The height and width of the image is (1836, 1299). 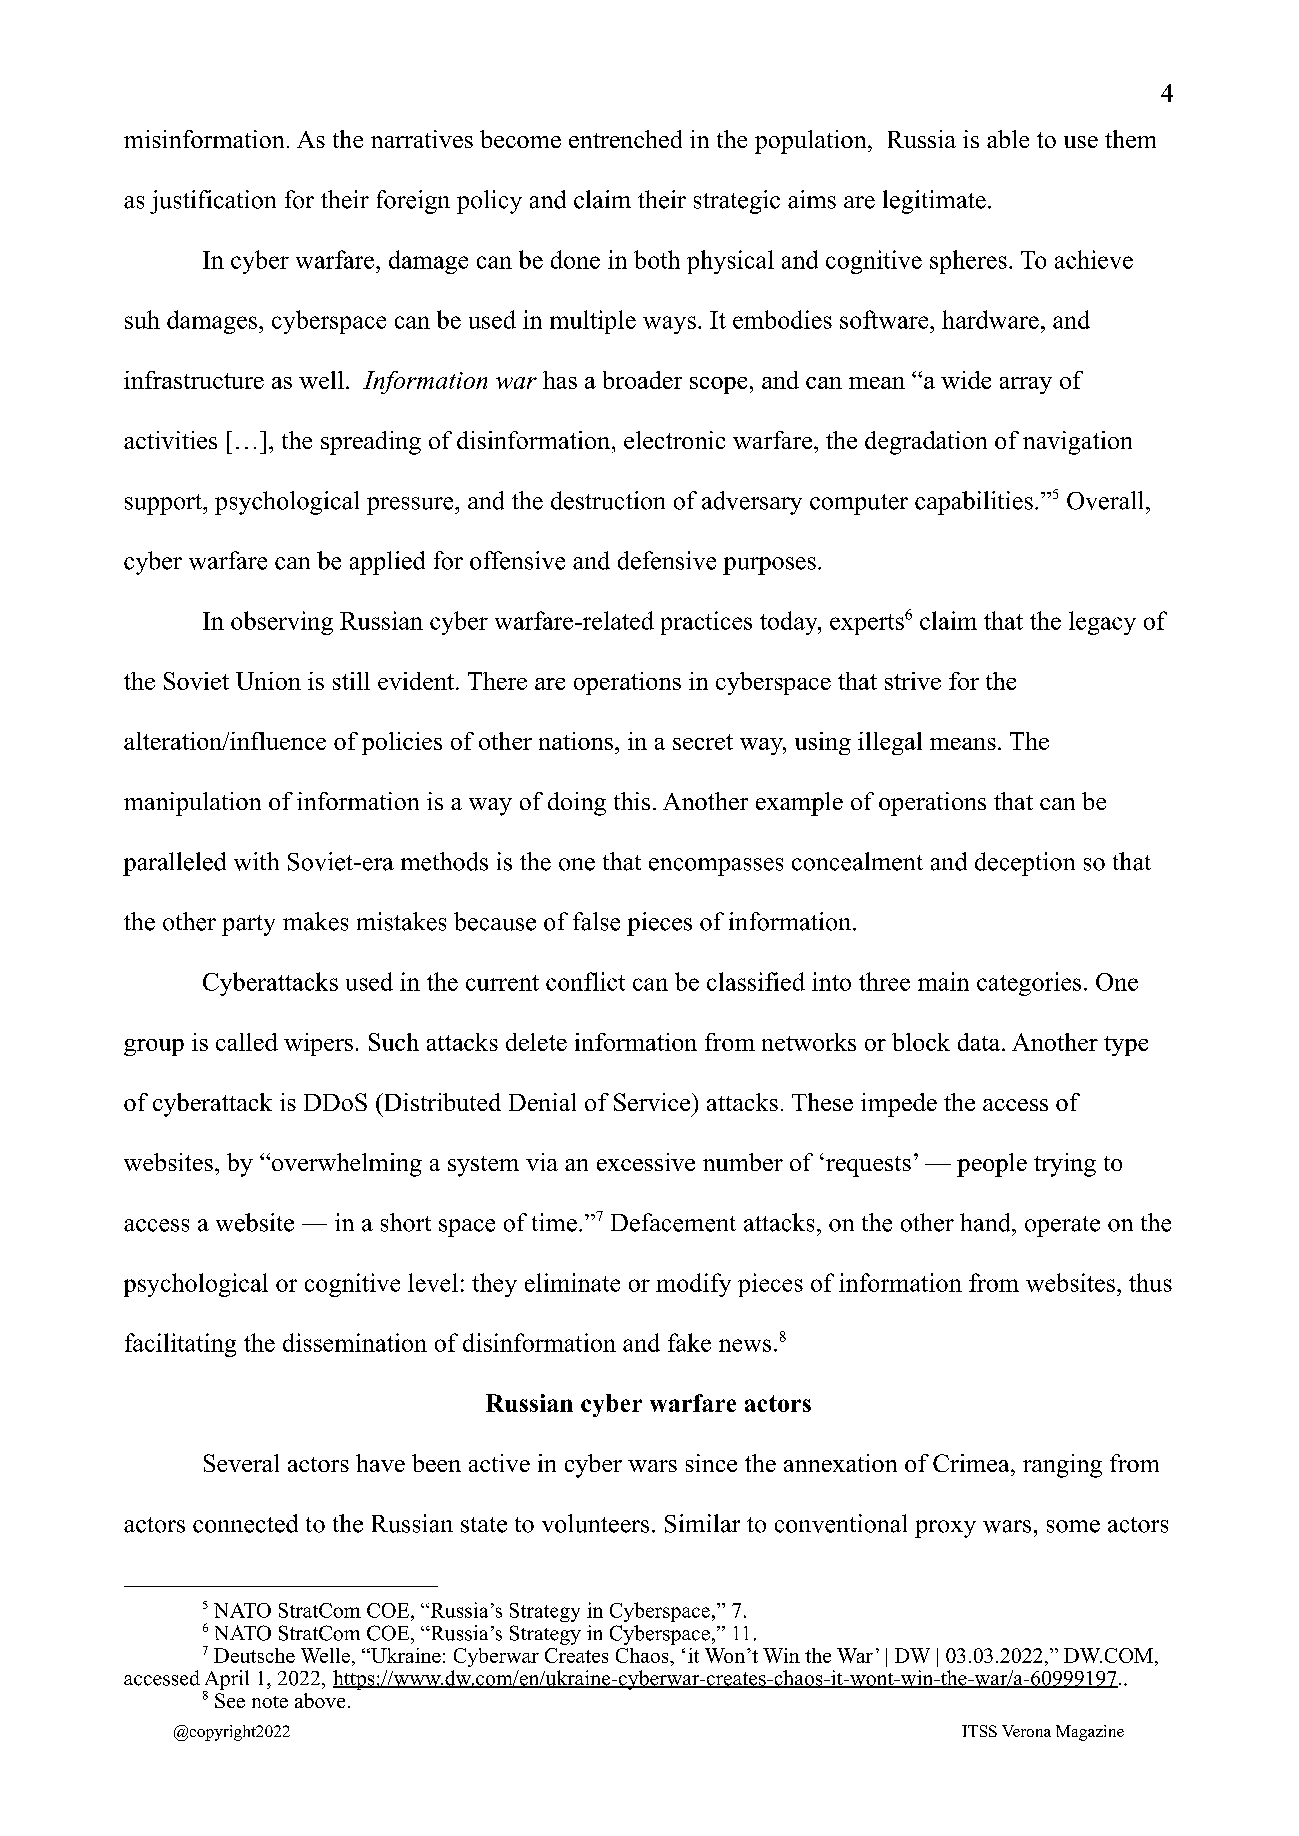 What do you see at coordinates (213, 202) in the image?
I see `justification` at bounding box center [213, 202].
